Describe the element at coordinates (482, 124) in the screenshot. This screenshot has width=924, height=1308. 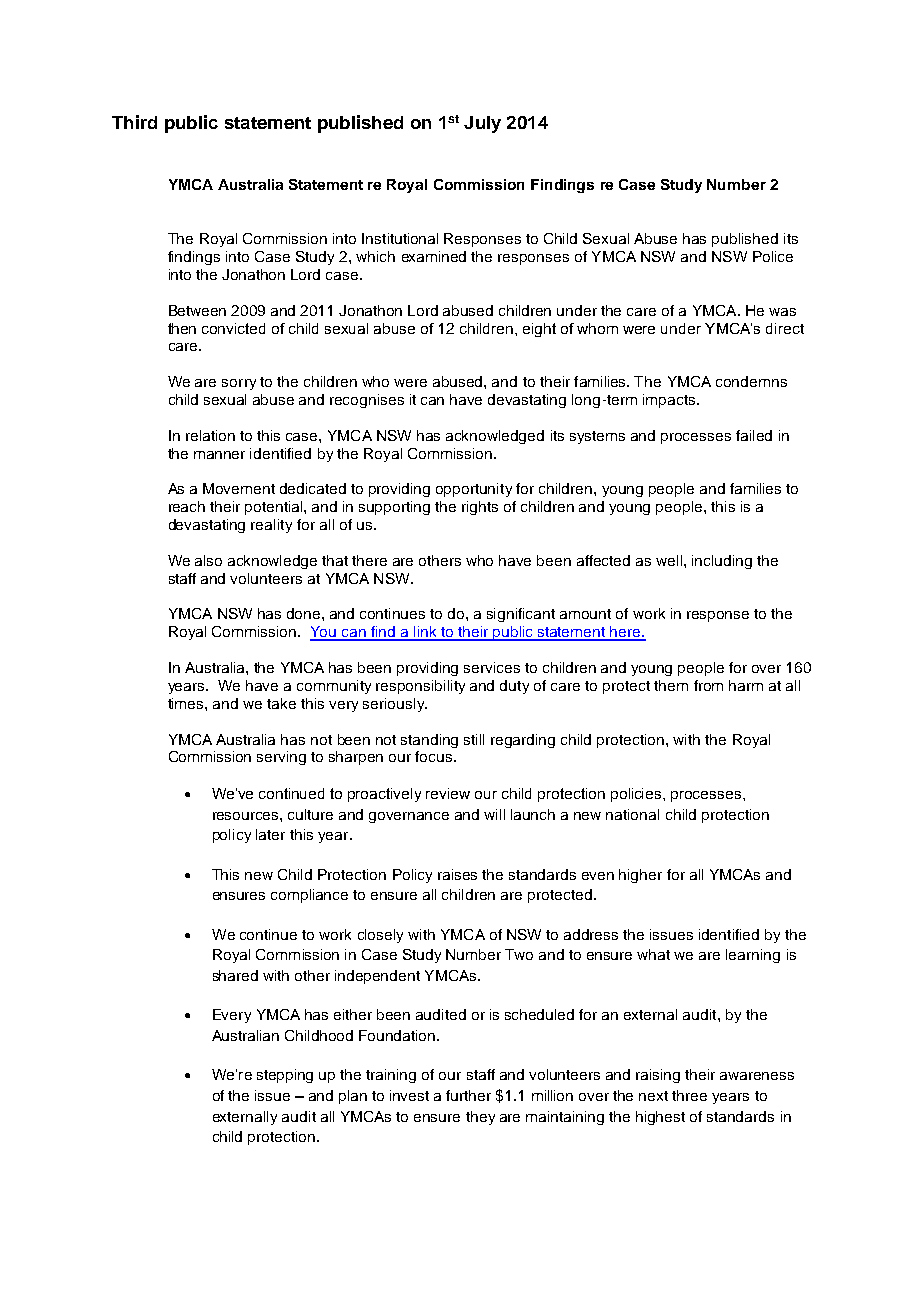
I see `July` at that location.
